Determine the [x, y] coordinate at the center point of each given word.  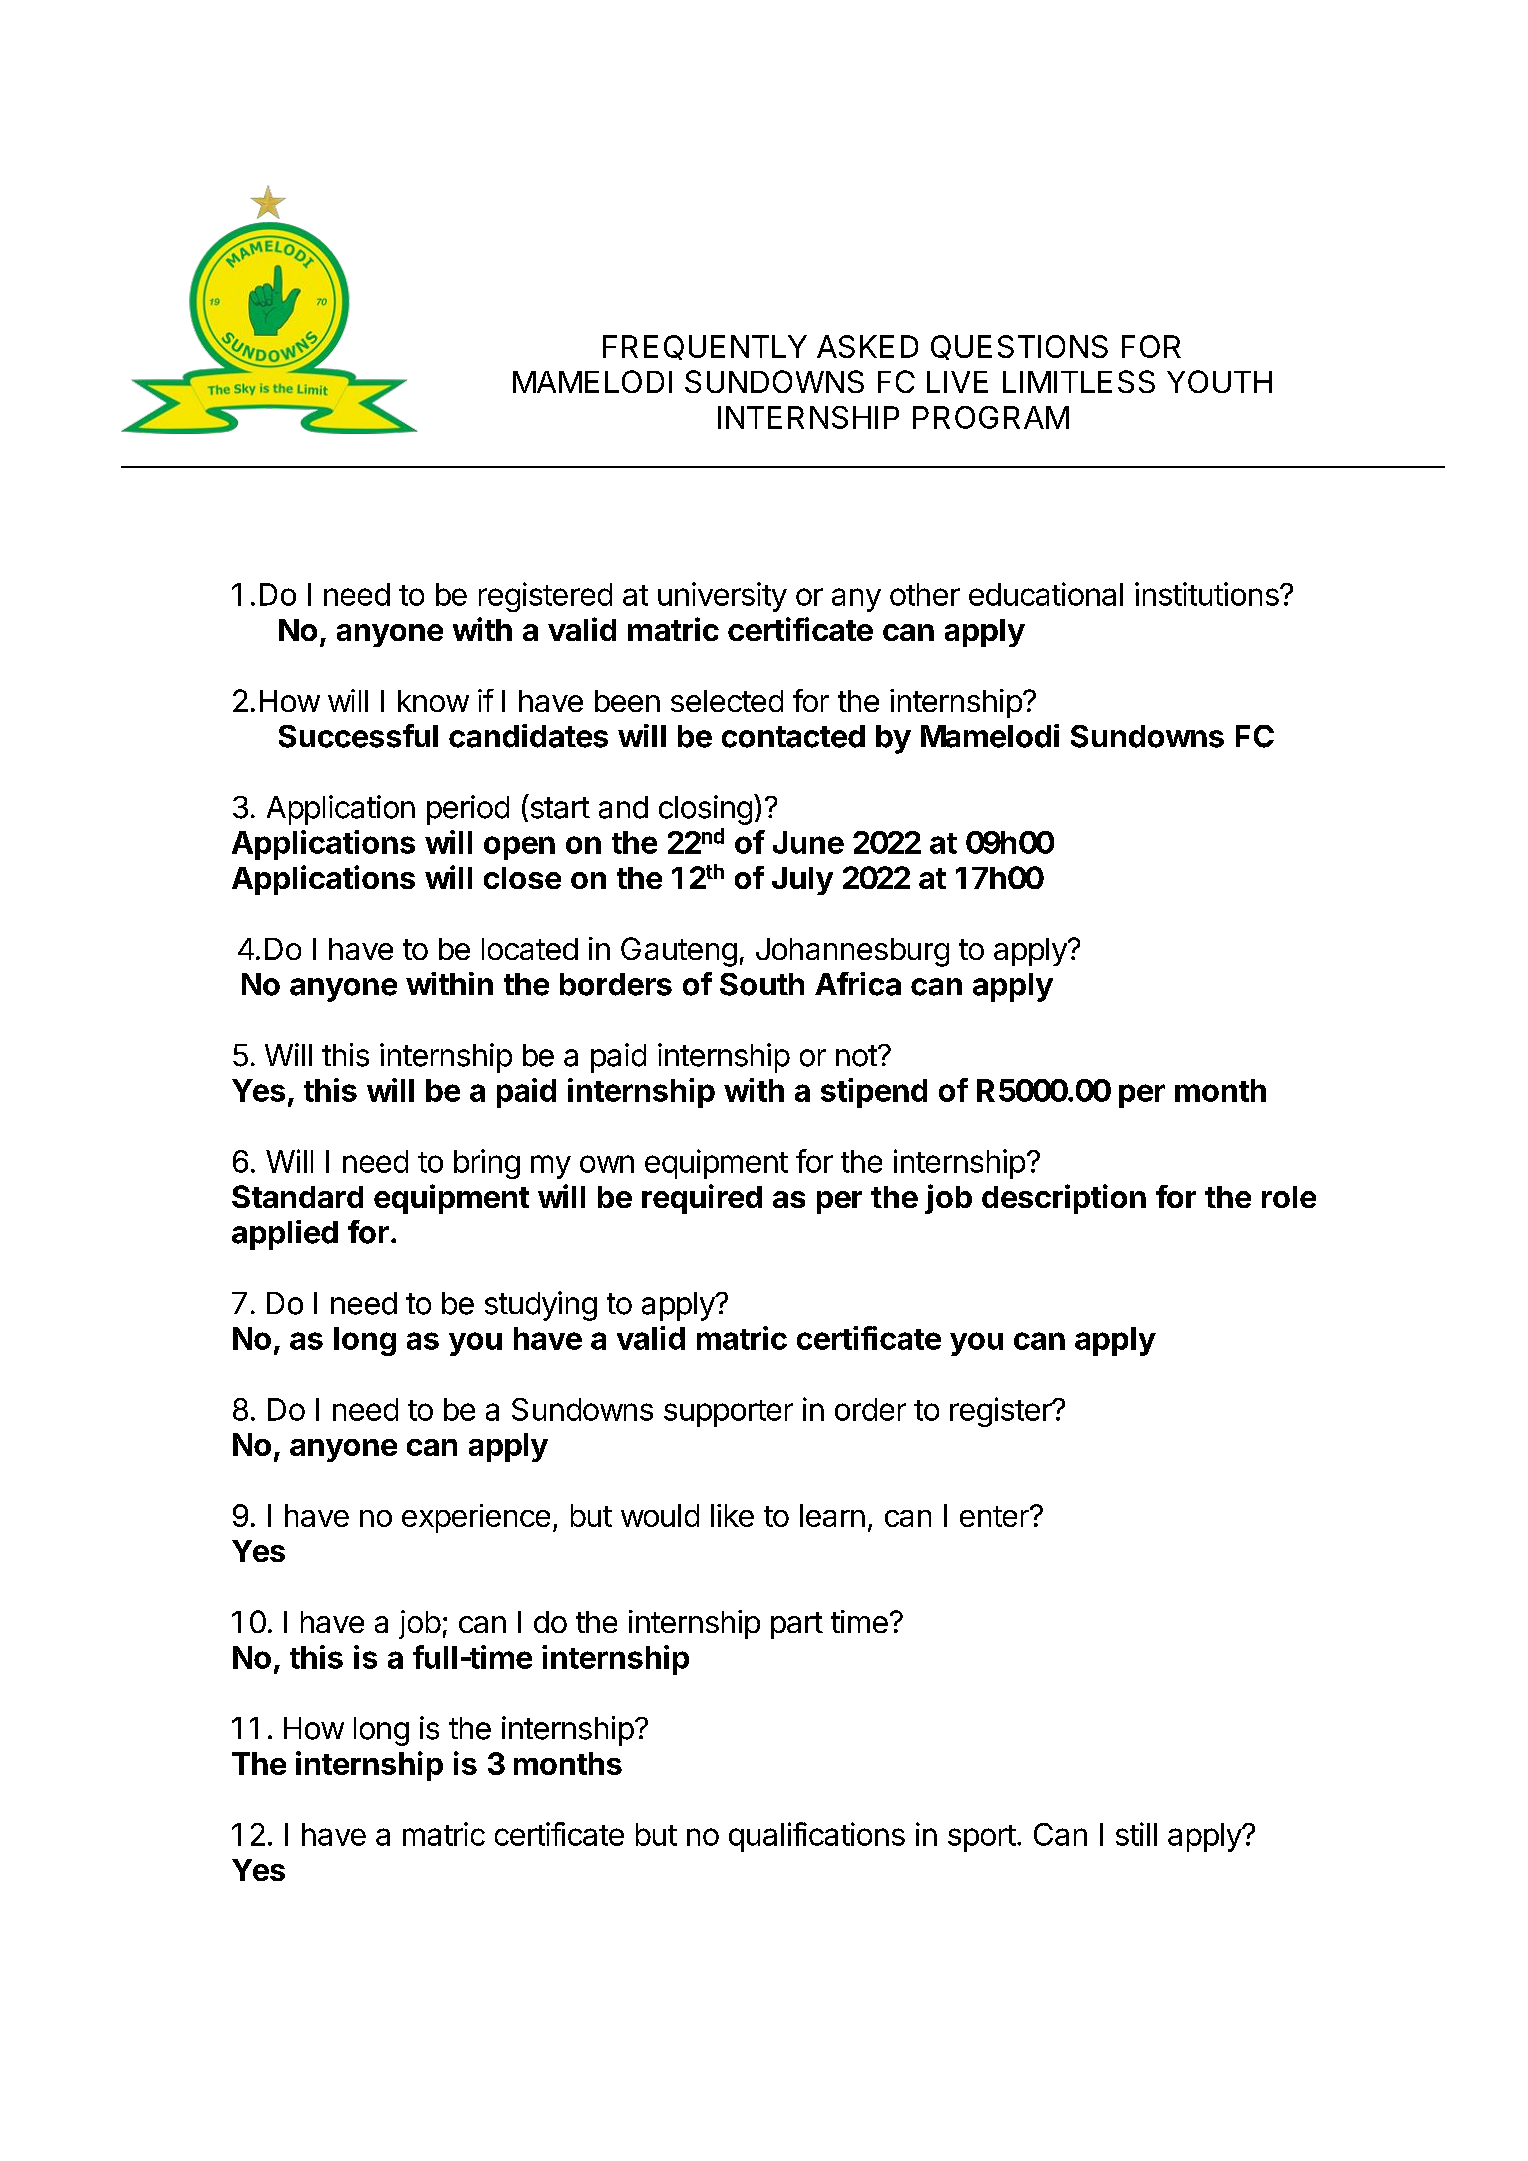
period [468, 810]
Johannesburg [852, 952]
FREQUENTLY [705, 347]
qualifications [817, 1837]
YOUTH [1219, 381]
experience [476, 1518]
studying [541, 1306]
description [1064, 1199]
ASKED [867, 346]
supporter [728, 1413]
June [808, 842]
